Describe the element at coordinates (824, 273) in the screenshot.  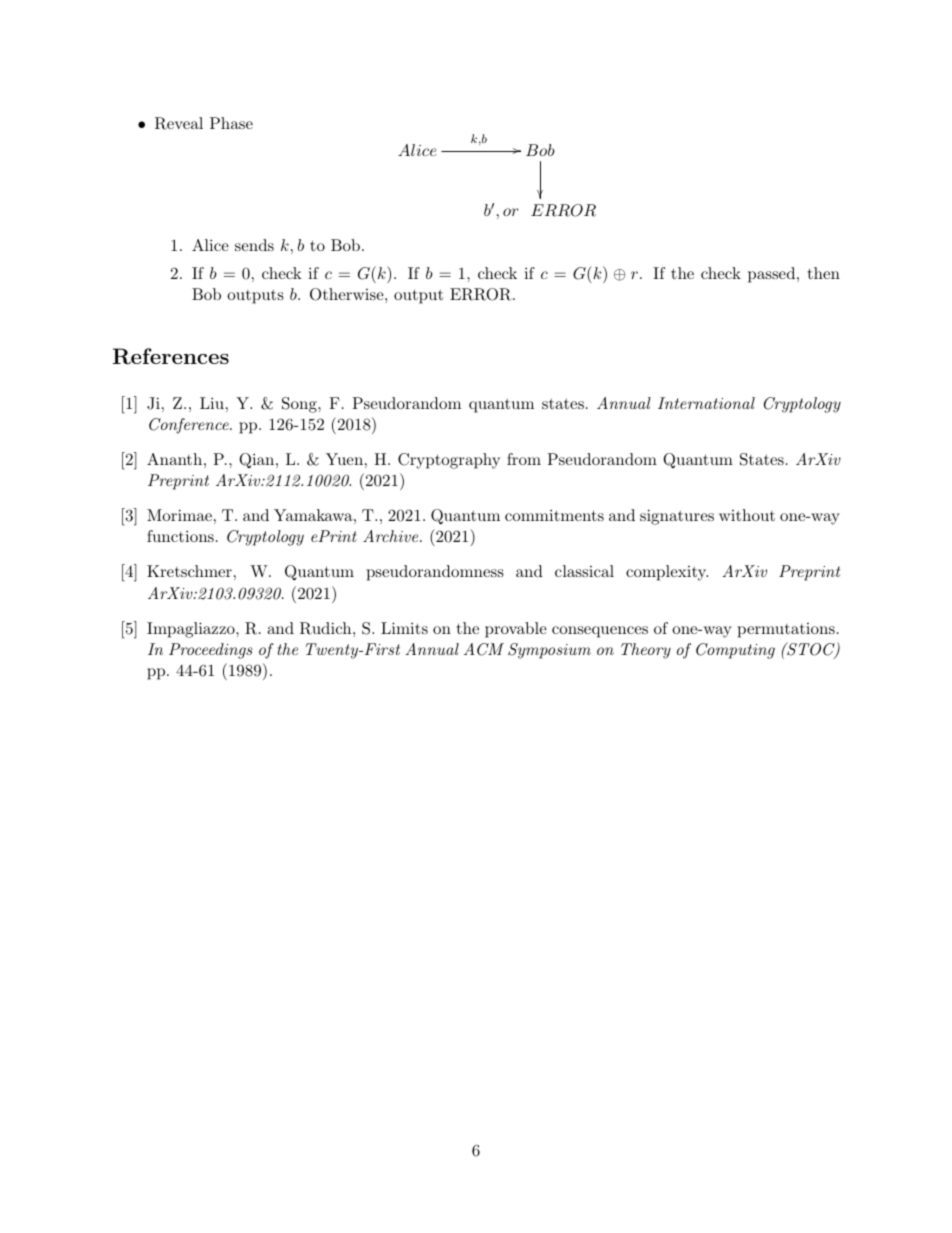
I see `then` at that location.
